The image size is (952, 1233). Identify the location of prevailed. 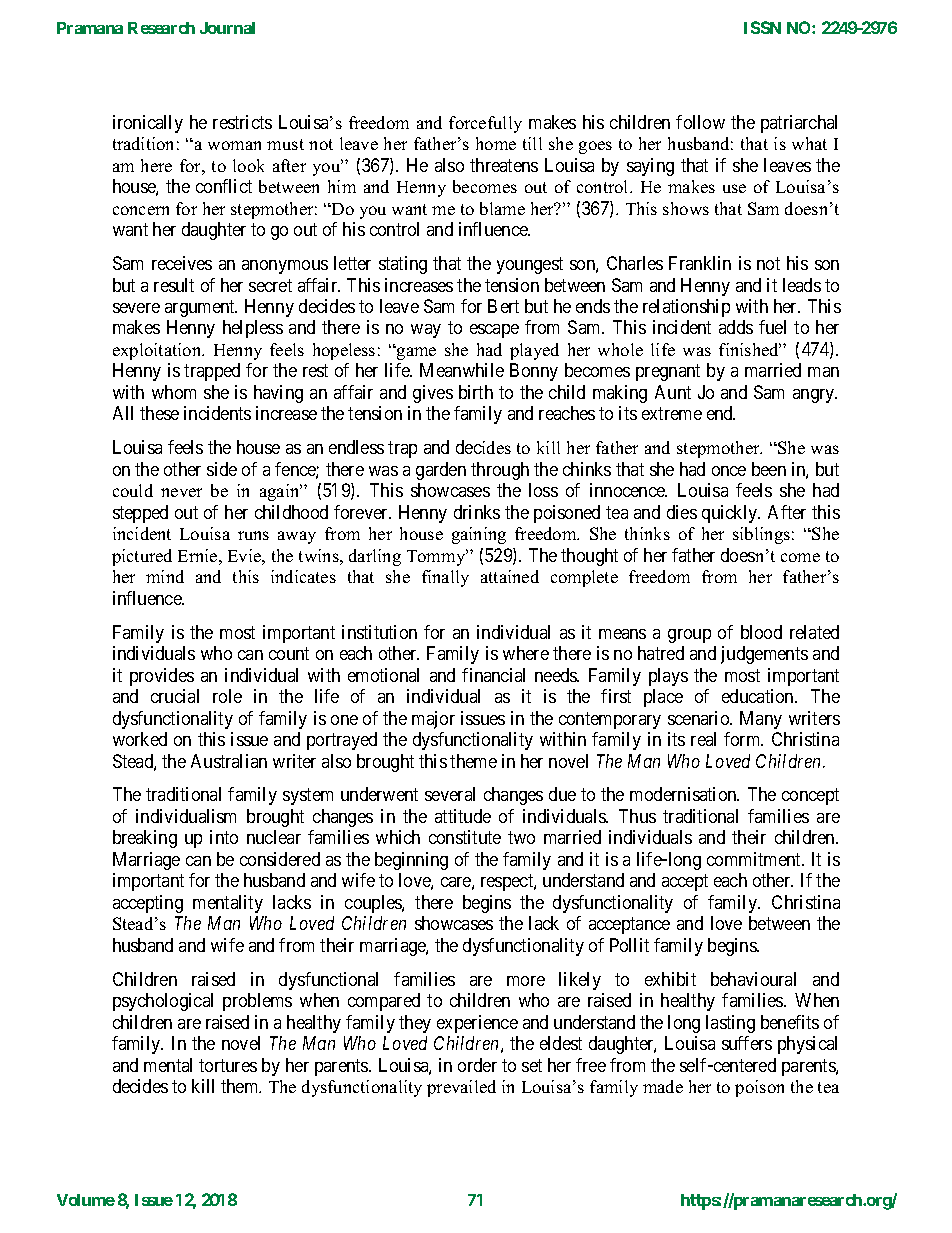
(461, 1088).
